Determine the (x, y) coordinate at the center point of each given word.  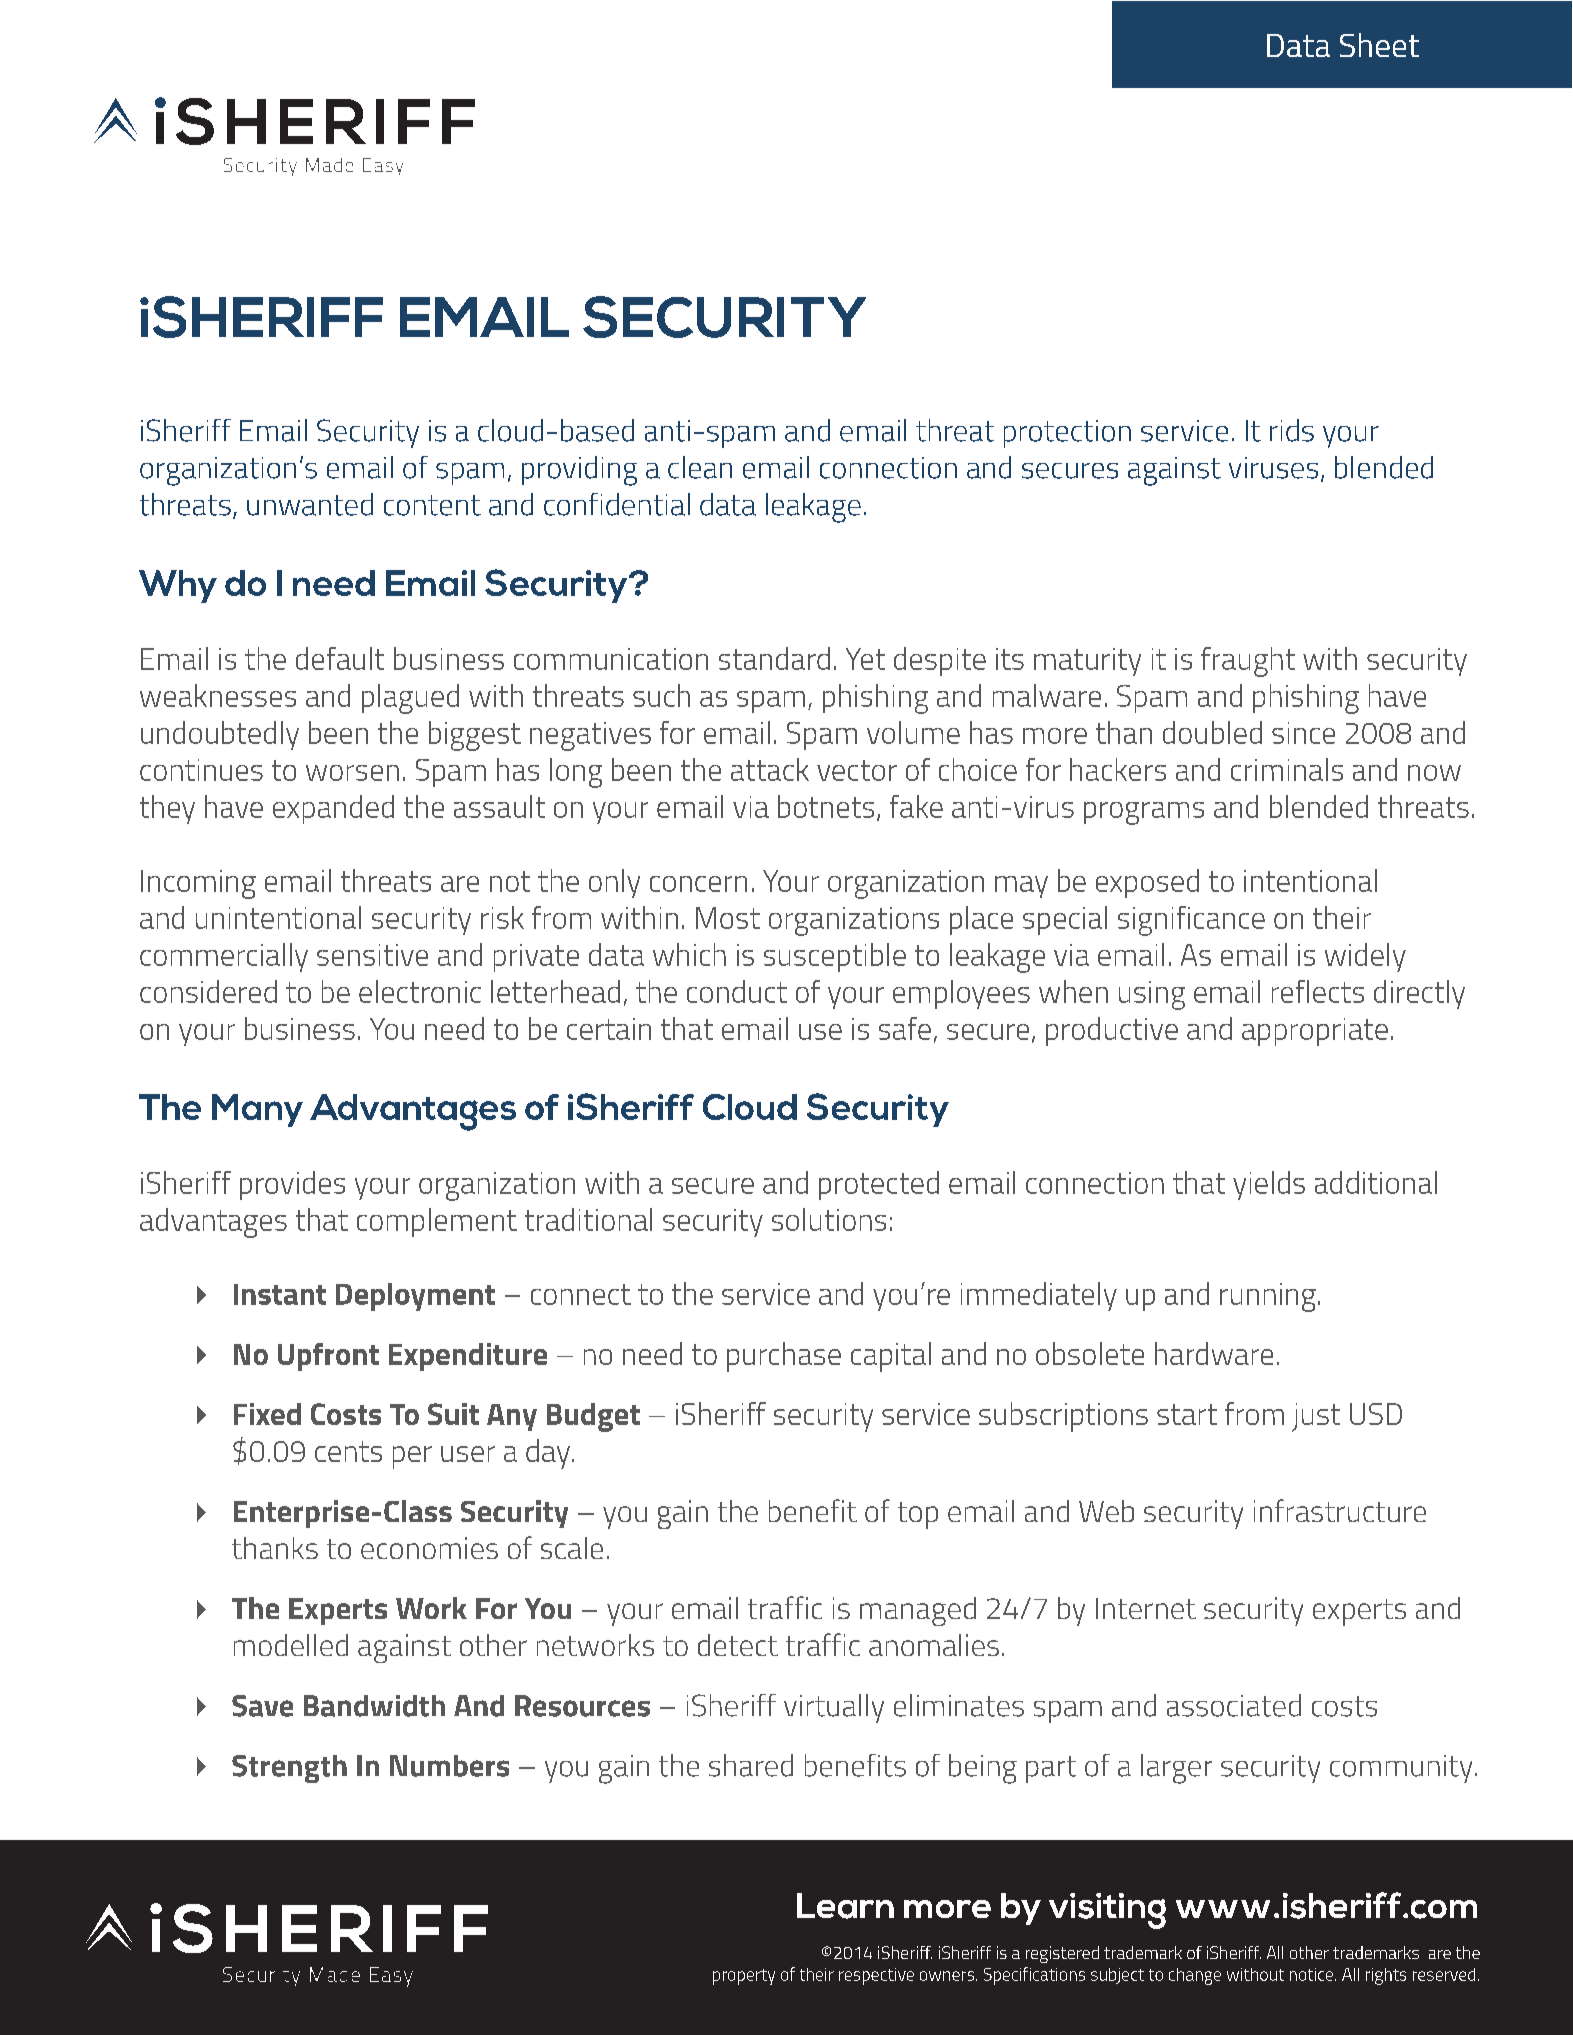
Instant (280, 1294)
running (1268, 1297)
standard (774, 658)
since (1303, 733)
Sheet (1379, 45)
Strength (289, 1769)
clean (700, 467)
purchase (784, 1357)
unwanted (310, 504)
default (340, 658)
